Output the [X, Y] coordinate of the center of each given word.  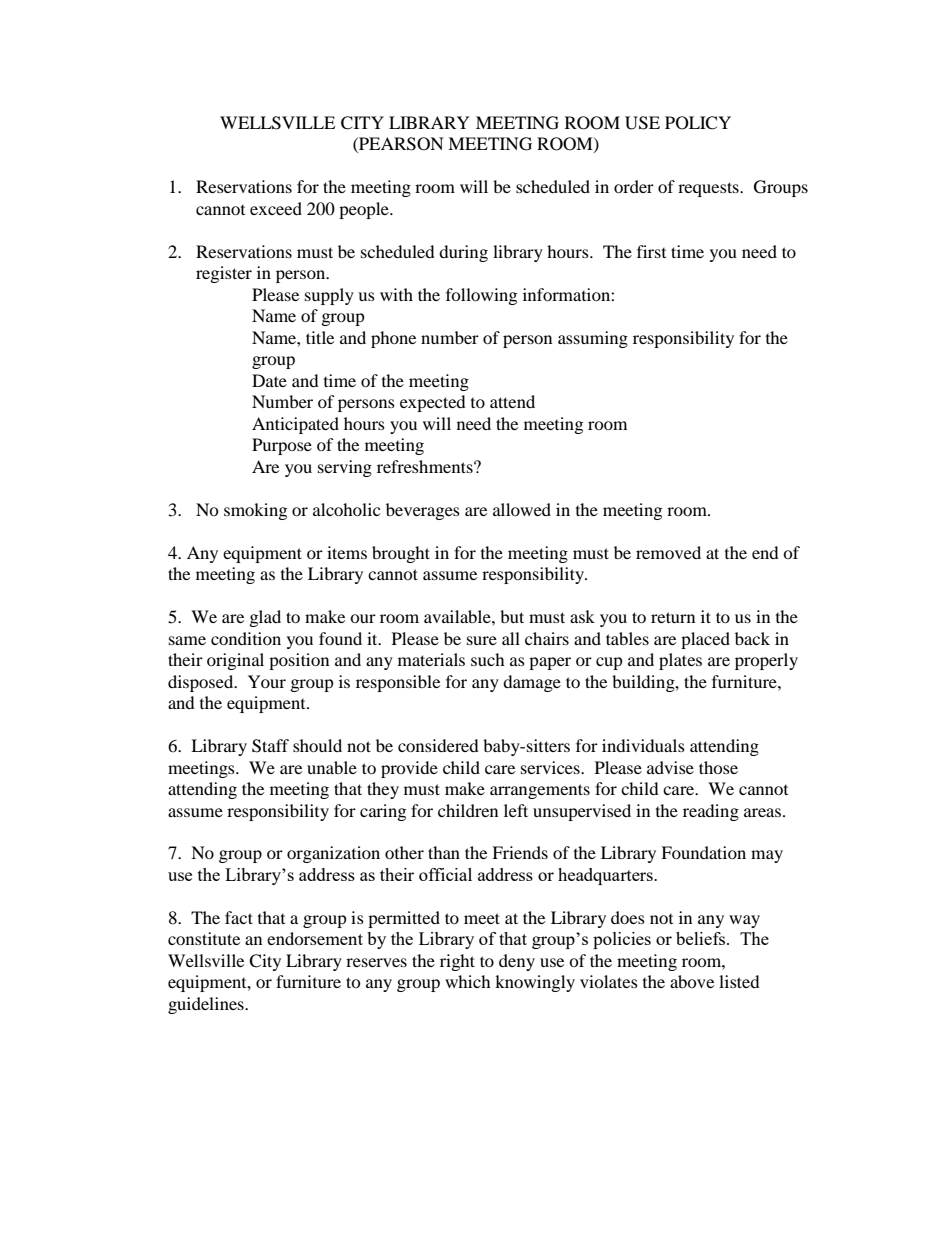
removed [668, 552]
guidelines [207, 1005]
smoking [255, 511]
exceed [276, 208]
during [463, 253]
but [512, 616]
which [468, 981]
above [692, 981]
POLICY [698, 123]
